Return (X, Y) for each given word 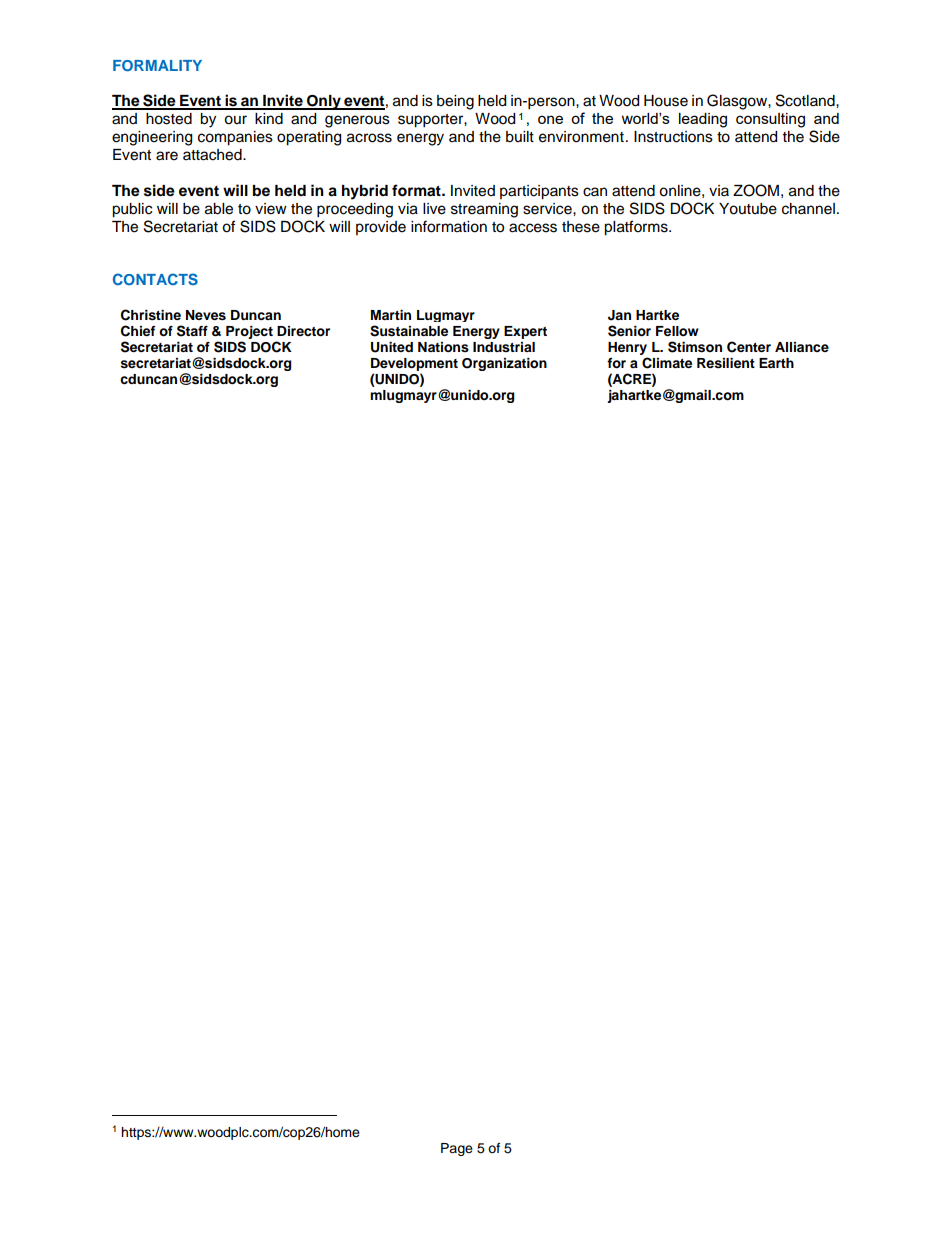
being (455, 102)
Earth (776, 363)
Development (414, 364)
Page (457, 1149)
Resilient (726, 363)
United (392, 347)
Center (749, 347)
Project (249, 332)
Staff (192, 331)
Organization (504, 364)
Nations (443, 347)
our (235, 120)
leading (703, 120)
